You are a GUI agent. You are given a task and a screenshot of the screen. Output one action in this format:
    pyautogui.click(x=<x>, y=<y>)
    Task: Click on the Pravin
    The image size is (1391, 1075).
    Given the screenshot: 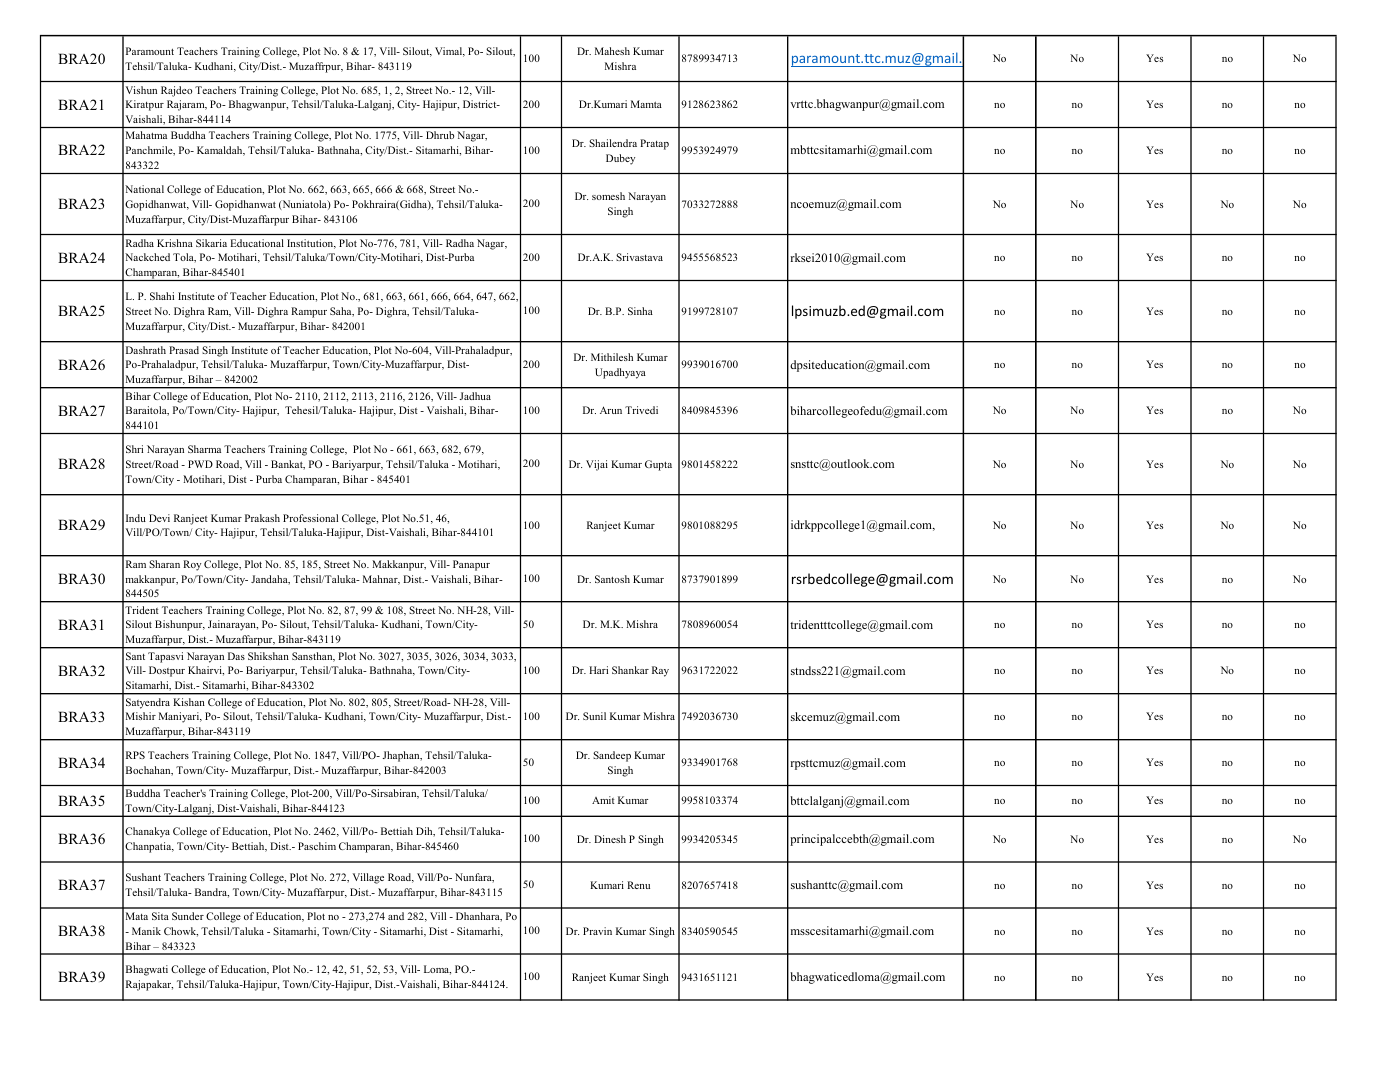 What is the action you would take?
    pyautogui.click(x=597, y=931)
